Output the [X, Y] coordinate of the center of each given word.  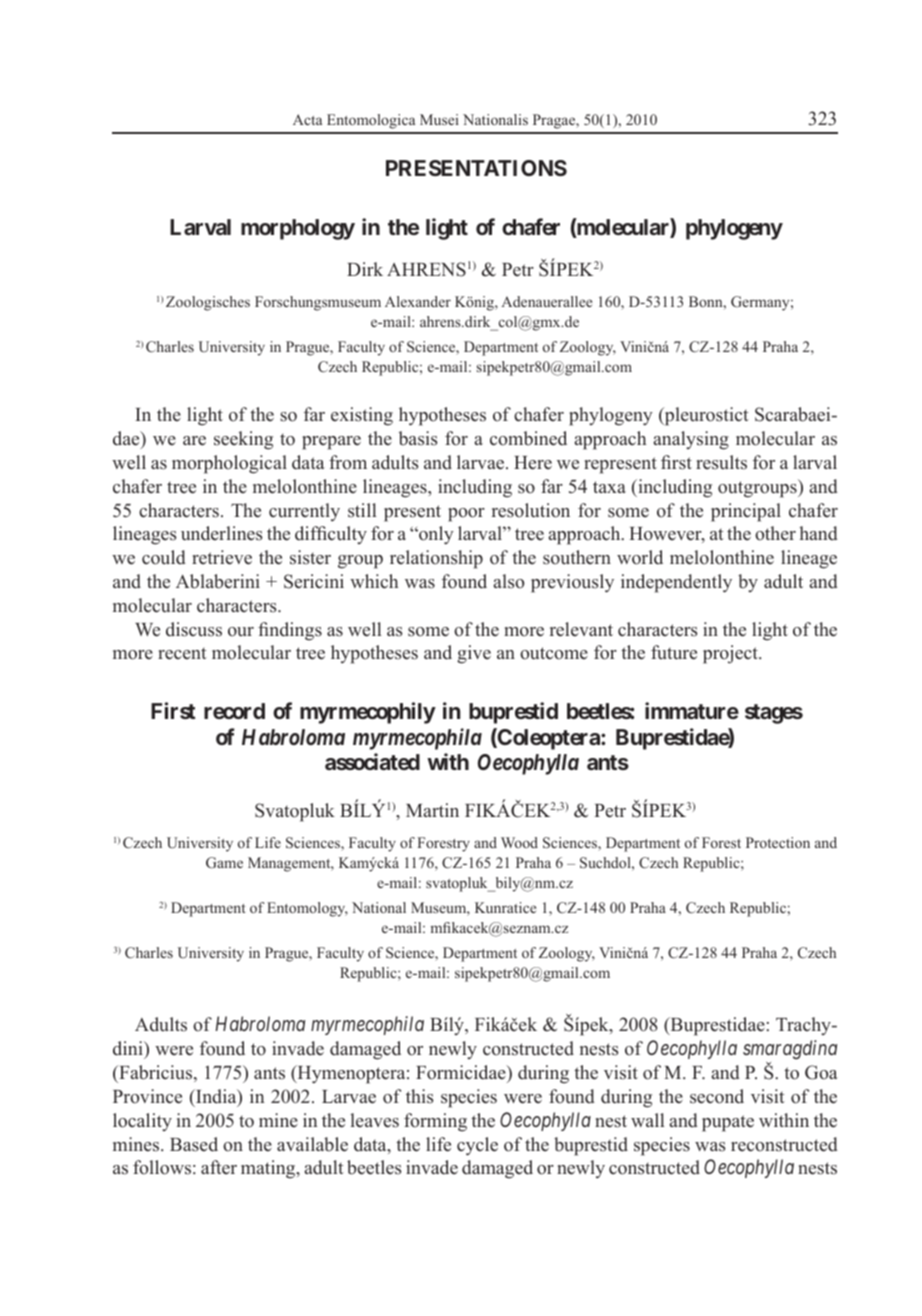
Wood [519, 842]
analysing [691, 440]
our [241, 632]
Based [194, 1144]
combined [528, 438]
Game [224, 862]
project [731, 654]
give [474, 654]
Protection [778, 842]
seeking [243, 440]
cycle [477, 1146]
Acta [307, 119]
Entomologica [371, 121]
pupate [728, 1123]
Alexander [418, 301]
